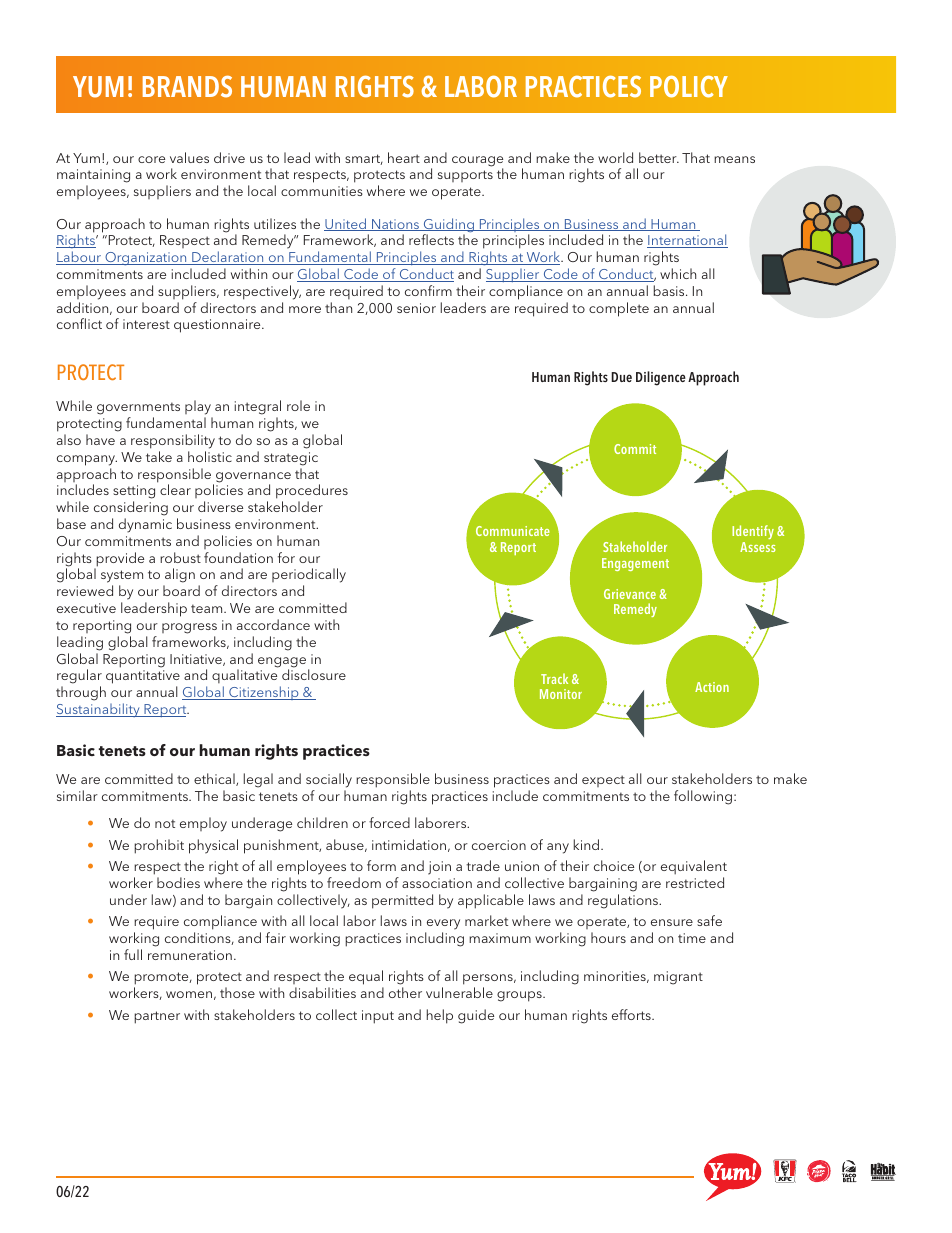 The image size is (952, 1233). I want to click on heart, so click(404, 157).
